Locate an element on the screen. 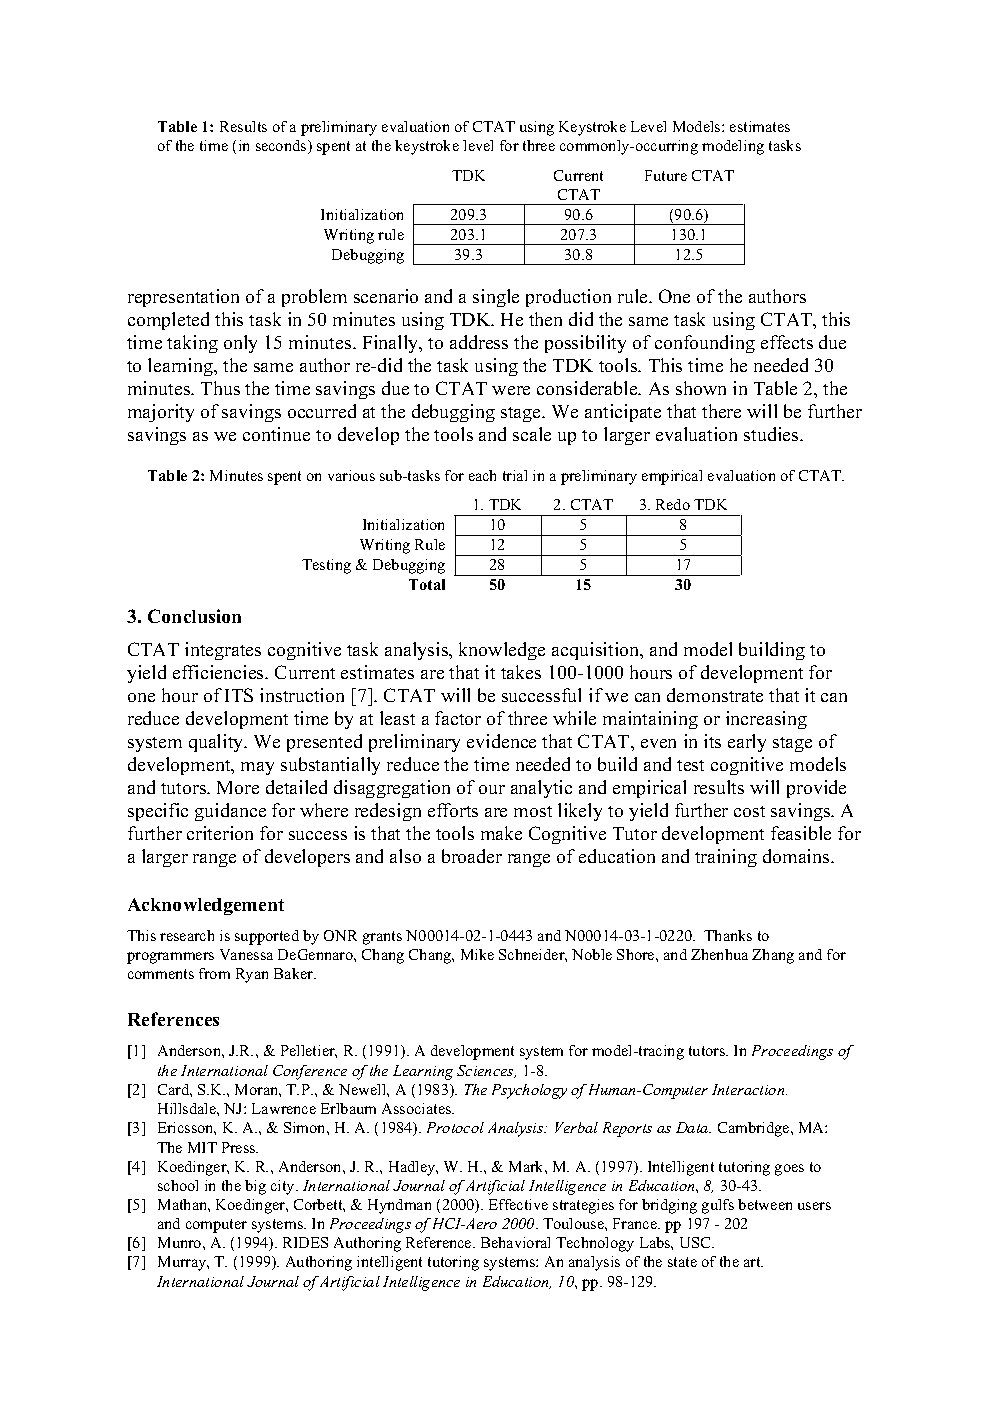  studies is located at coordinates (772, 434).
